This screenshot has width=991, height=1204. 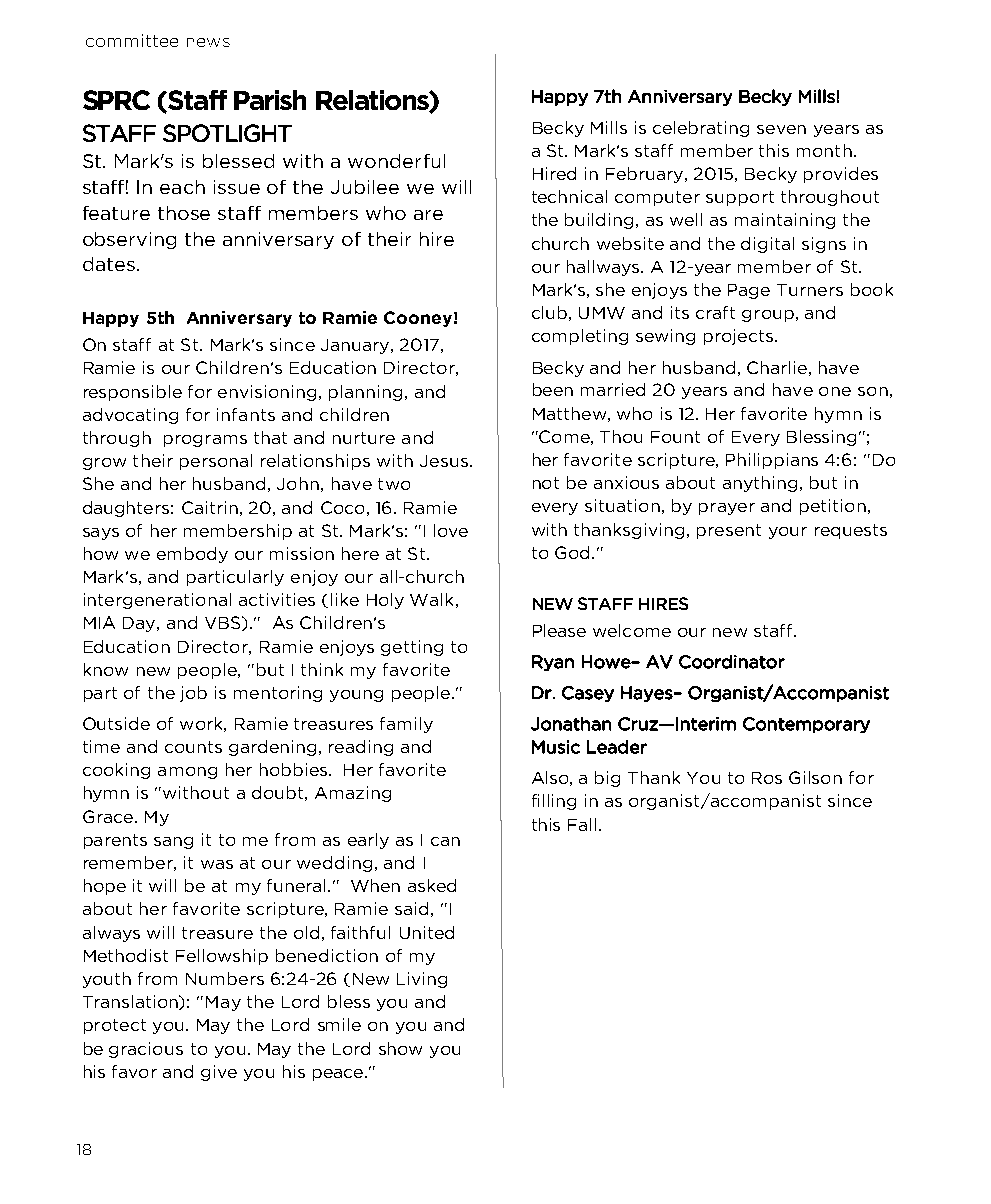 I want to click on gracious, so click(x=146, y=1050).
